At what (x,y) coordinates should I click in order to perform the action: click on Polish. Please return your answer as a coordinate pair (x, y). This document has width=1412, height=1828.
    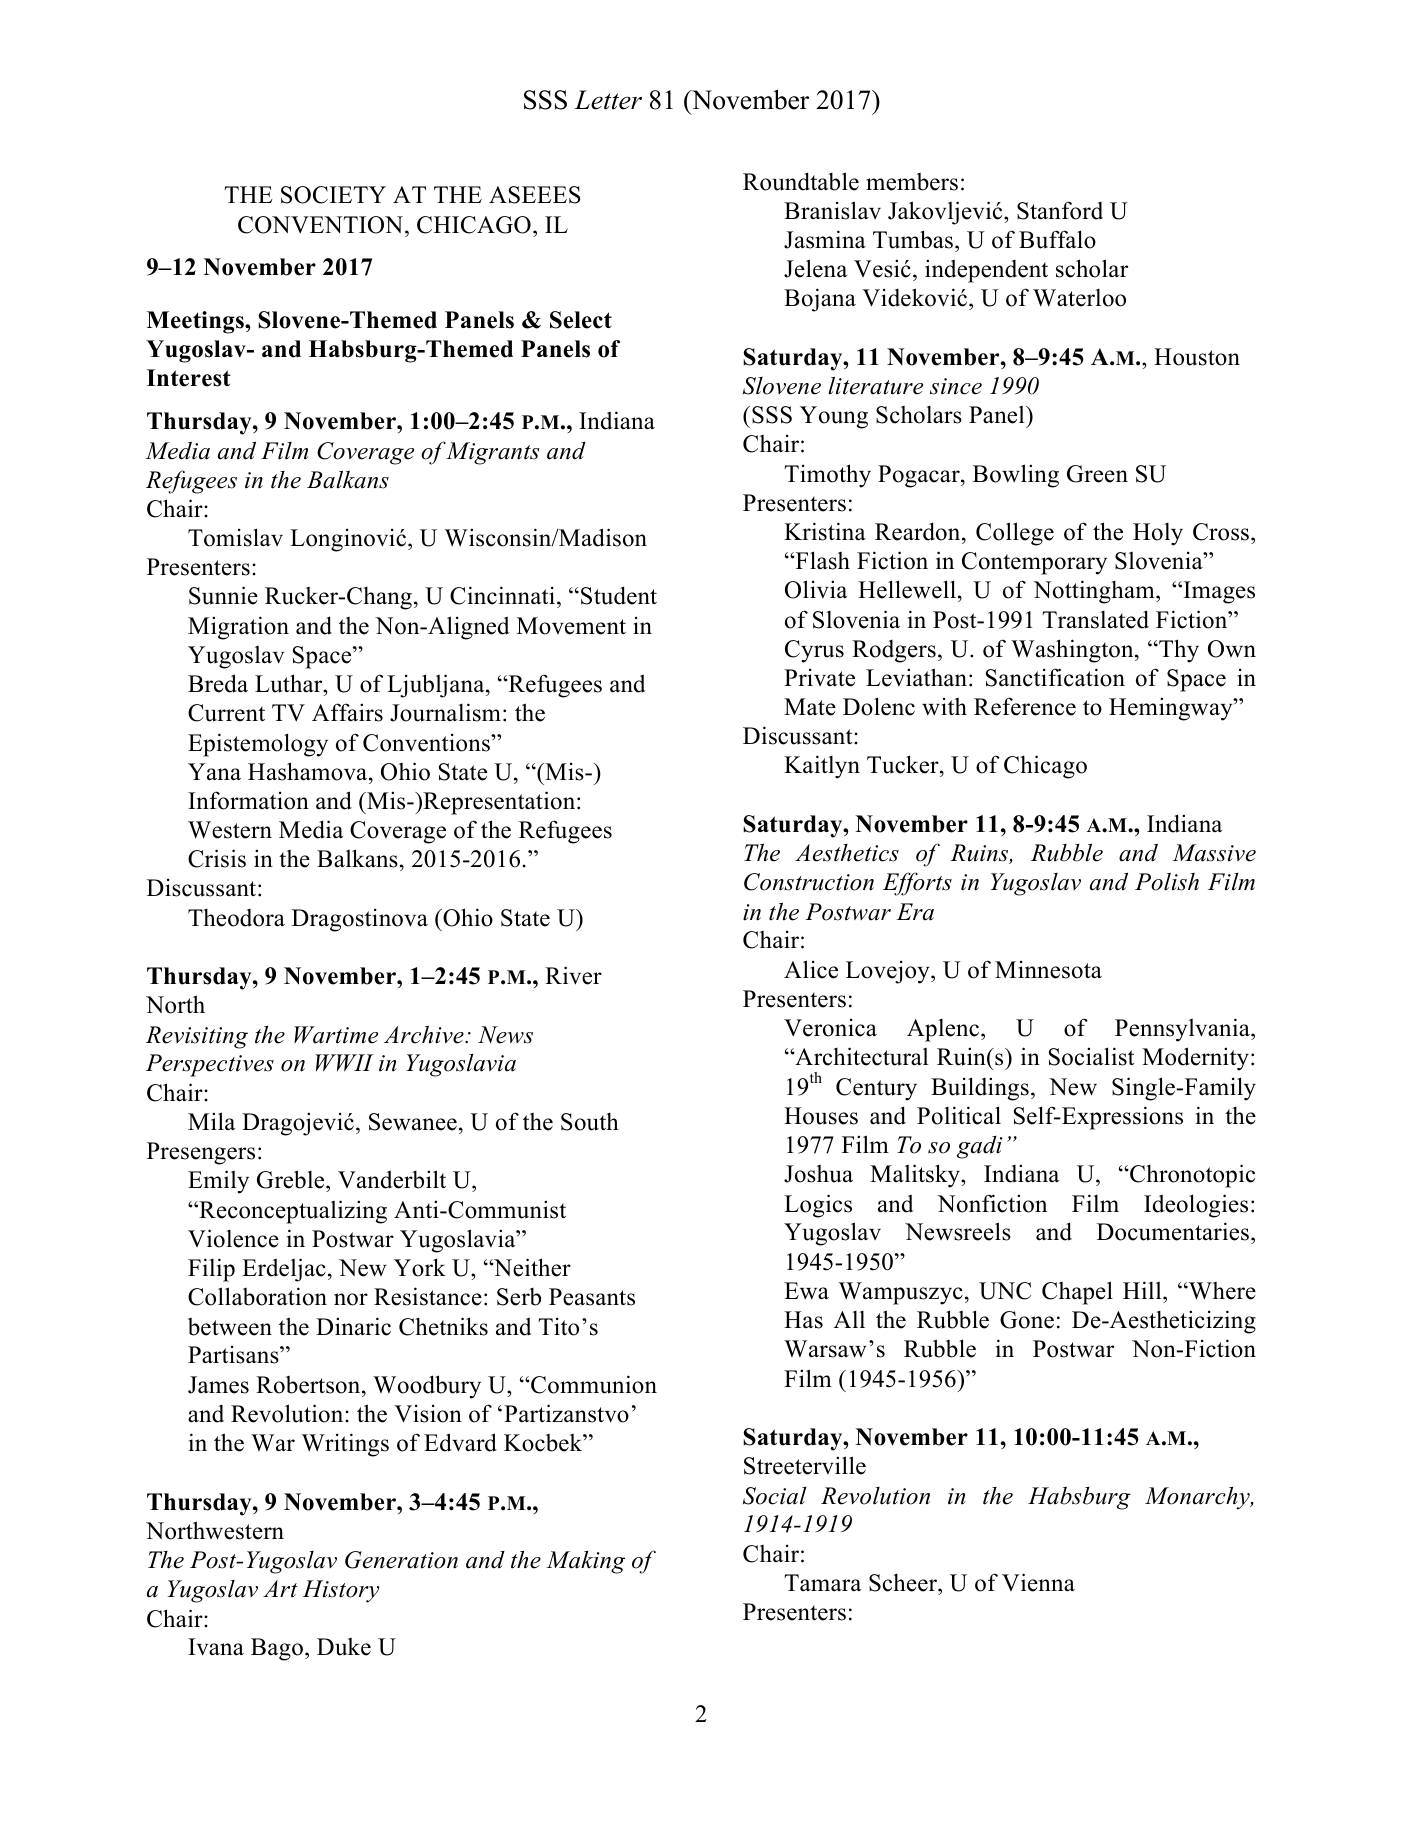
    Looking at the image, I should click on (1167, 881).
